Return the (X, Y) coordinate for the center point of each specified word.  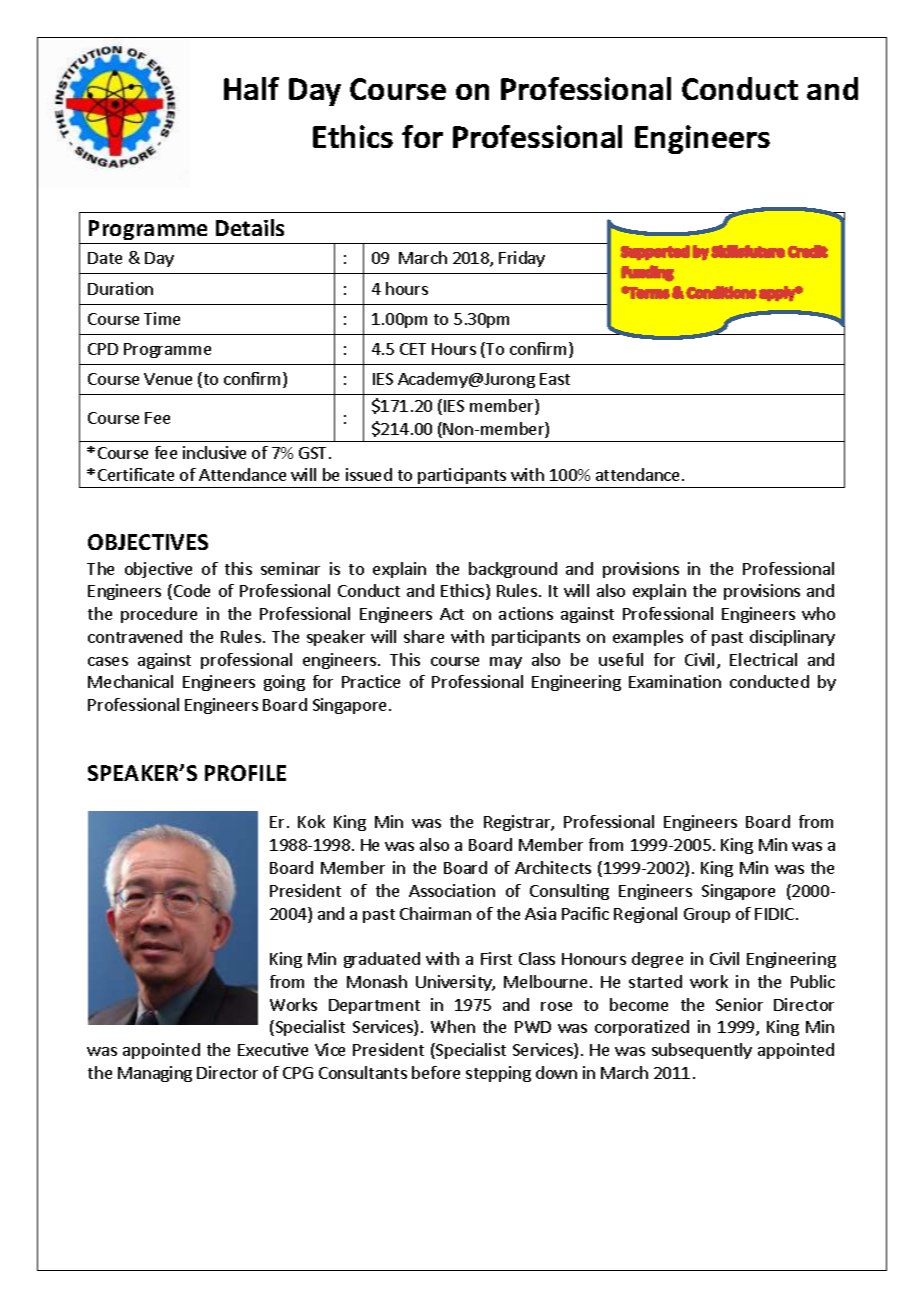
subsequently (702, 1051)
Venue (168, 379)
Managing (155, 1074)
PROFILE (245, 773)
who (818, 613)
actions (526, 613)
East (555, 379)
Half (251, 88)
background (513, 570)
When (453, 1026)
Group (707, 915)
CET (413, 349)
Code (192, 590)
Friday (522, 259)
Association (452, 890)
